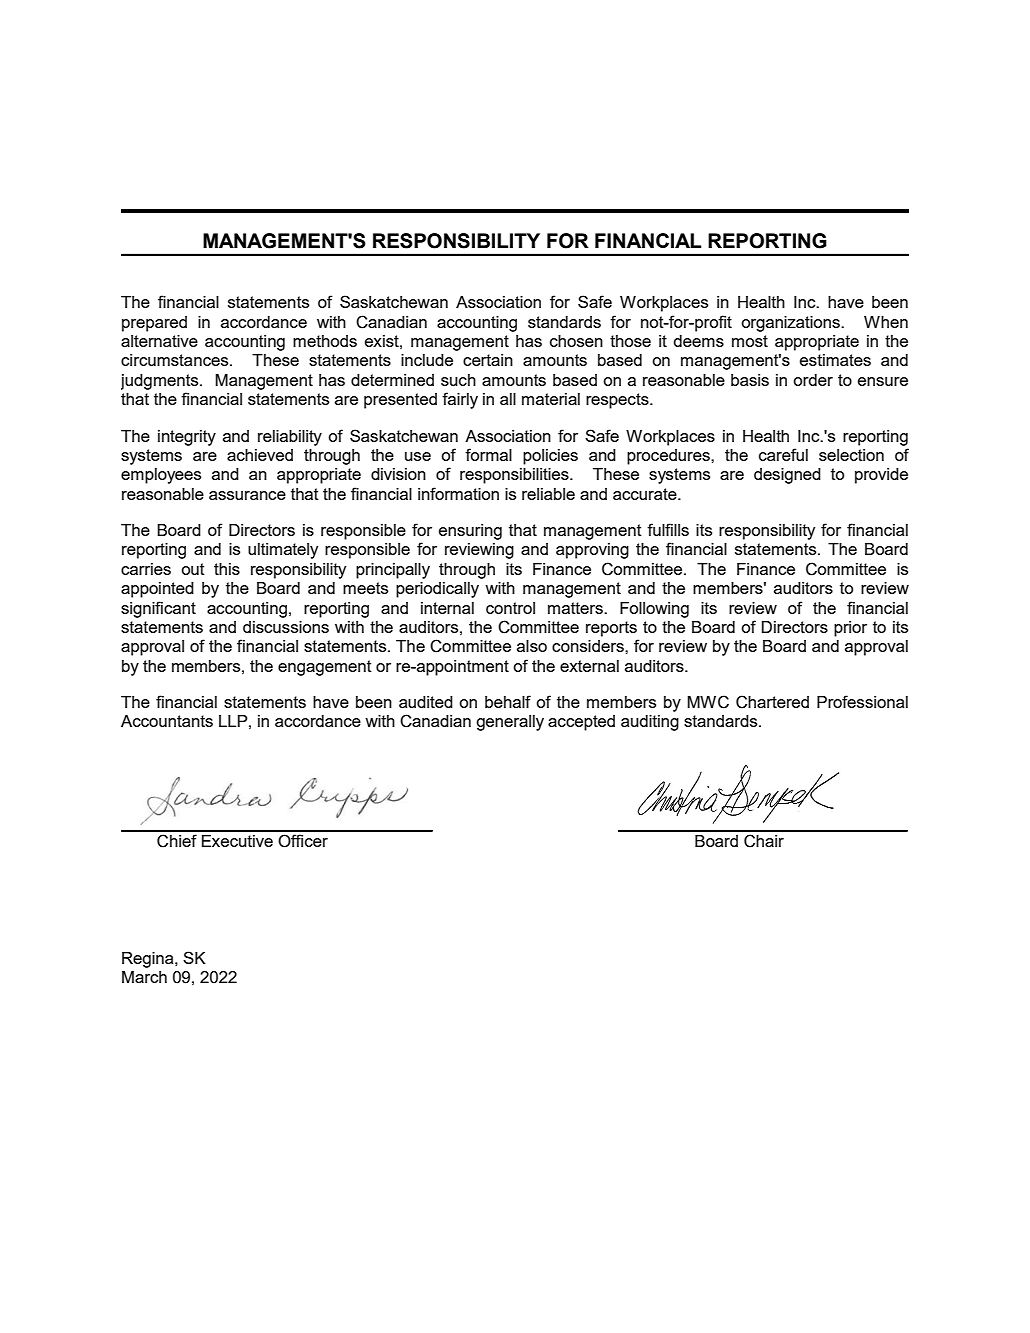 The height and width of the page is (1333, 1030). What do you see at coordinates (791, 324) in the page?
I see `organizations` at bounding box center [791, 324].
